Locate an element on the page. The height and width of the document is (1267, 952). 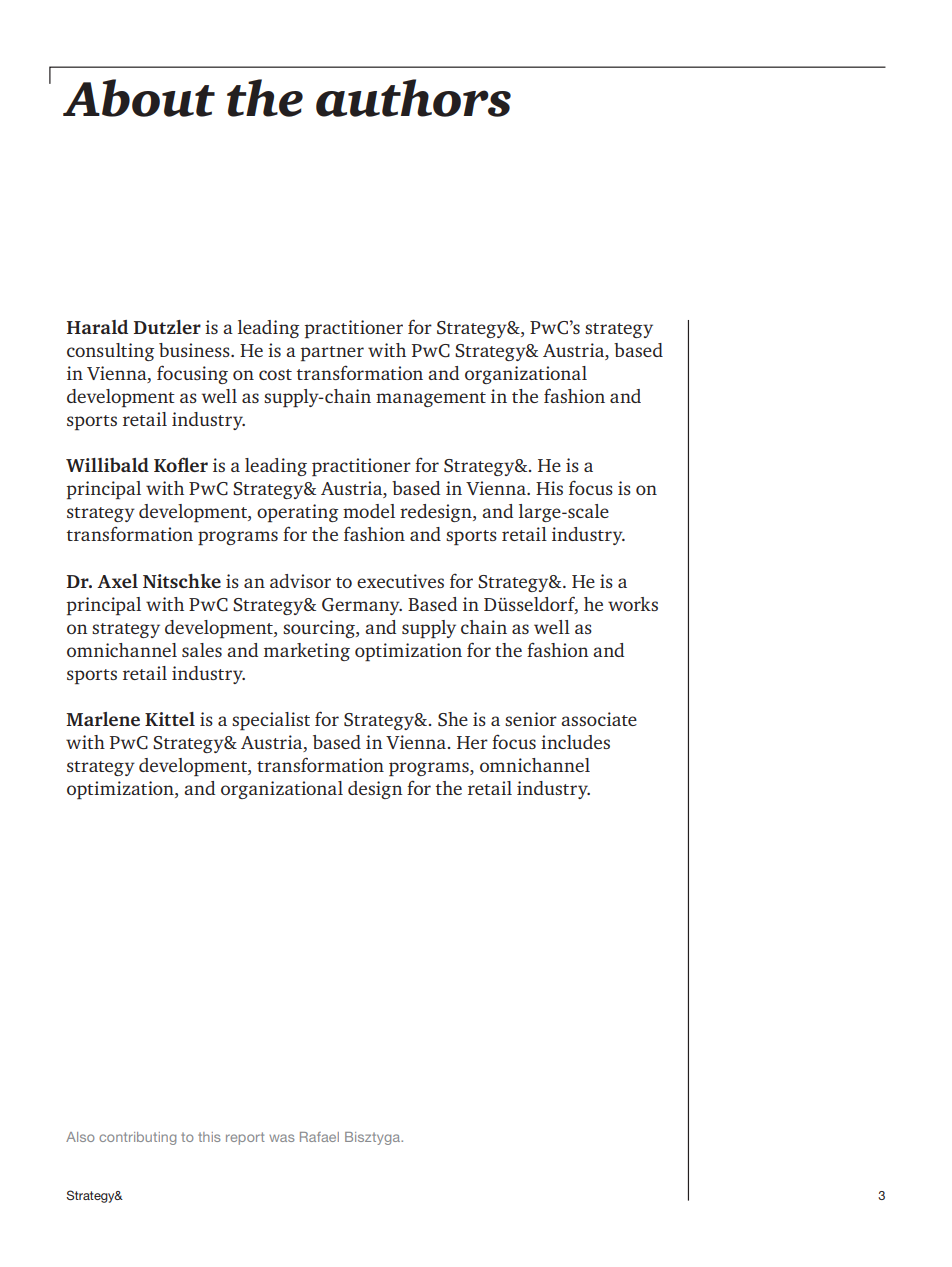
Axel is located at coordinates (117, 581).
